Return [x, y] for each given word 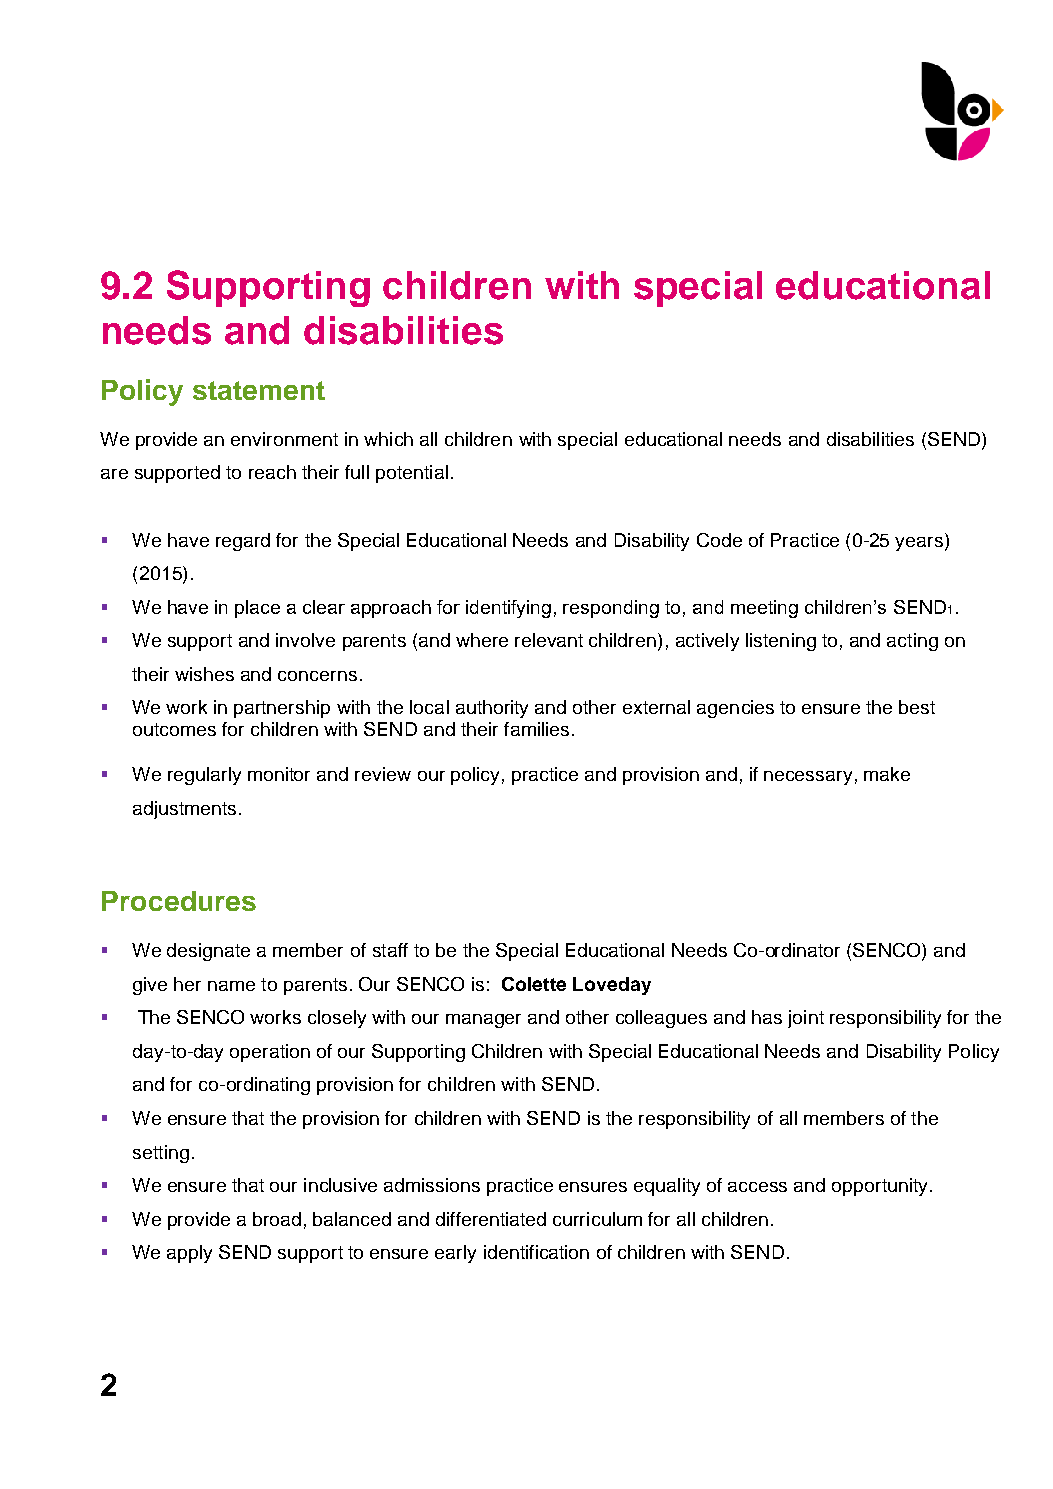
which [388, 439]
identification [536, 1252]
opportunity [879, 1187]
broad [277, 1219]
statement [259, 390]
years [920, 544]
